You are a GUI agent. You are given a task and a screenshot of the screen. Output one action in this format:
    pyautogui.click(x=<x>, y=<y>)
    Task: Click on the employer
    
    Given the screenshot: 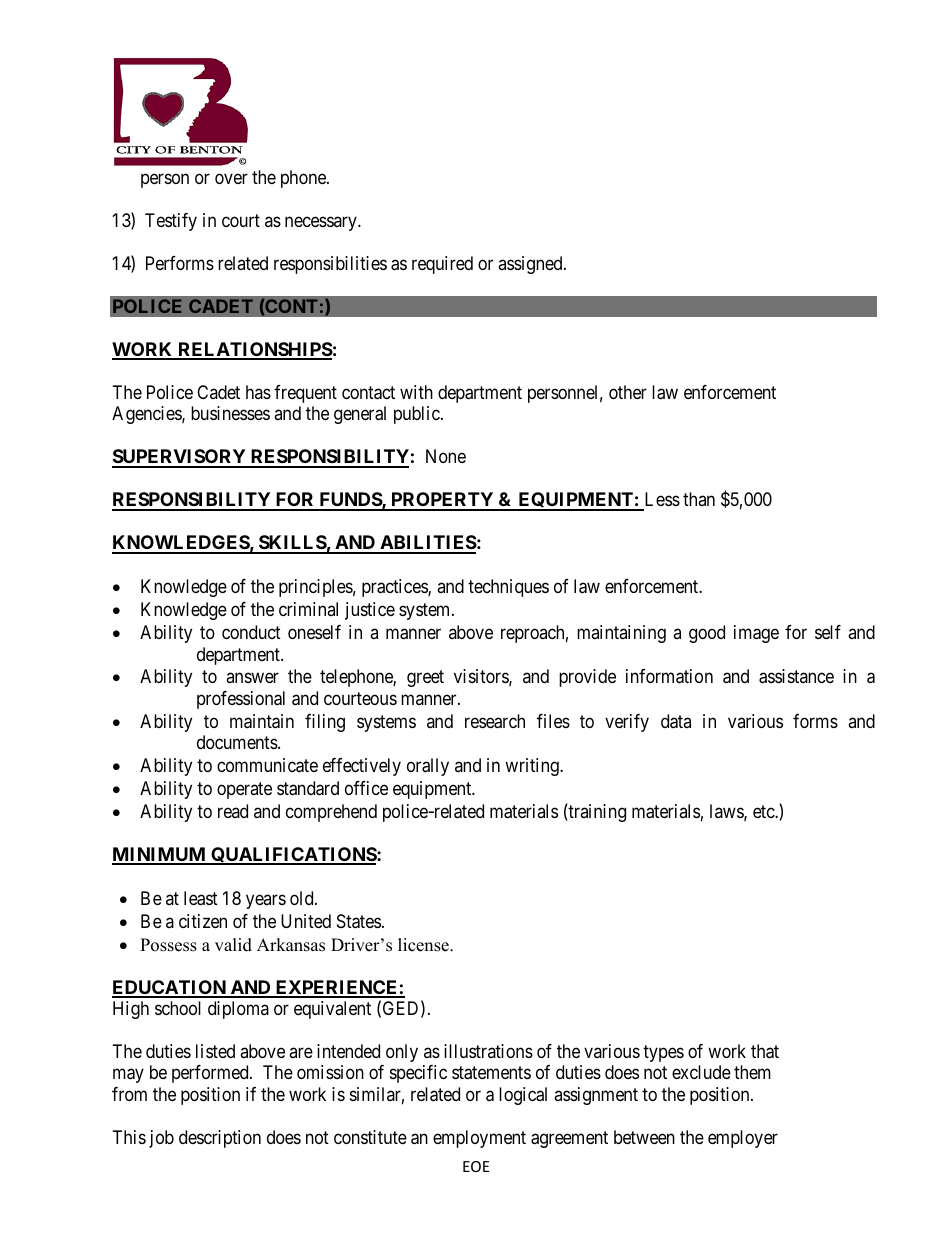 What is the action you would take?
    pyautogui.click(x=743, y=1139)
